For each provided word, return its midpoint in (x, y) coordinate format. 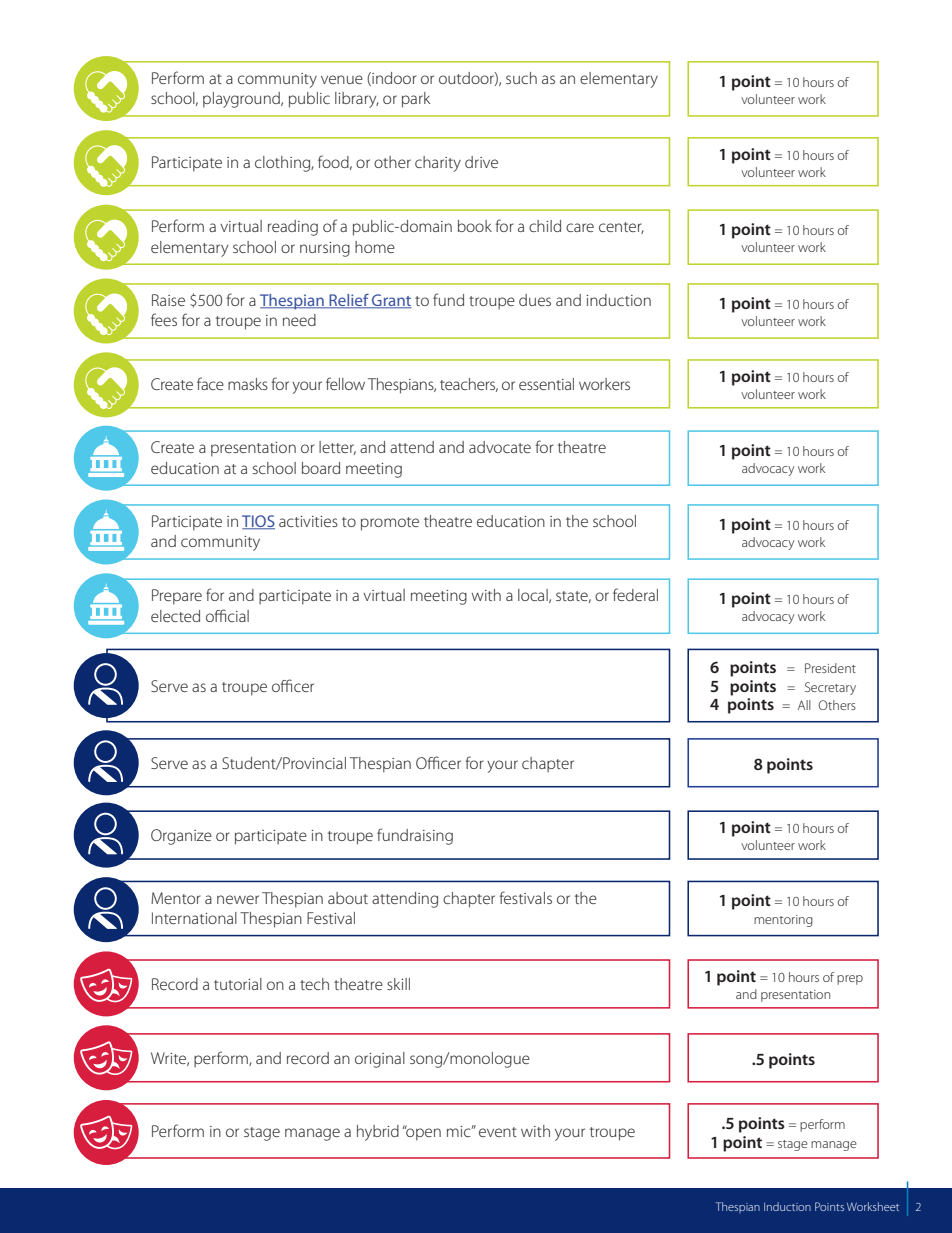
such (521, 78)
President (830, 668)
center (621, 228)
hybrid (378, 1133)
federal (635, 594)
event (498, 1132)
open (422, 1133)
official (227, 615)
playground (242, 100)
